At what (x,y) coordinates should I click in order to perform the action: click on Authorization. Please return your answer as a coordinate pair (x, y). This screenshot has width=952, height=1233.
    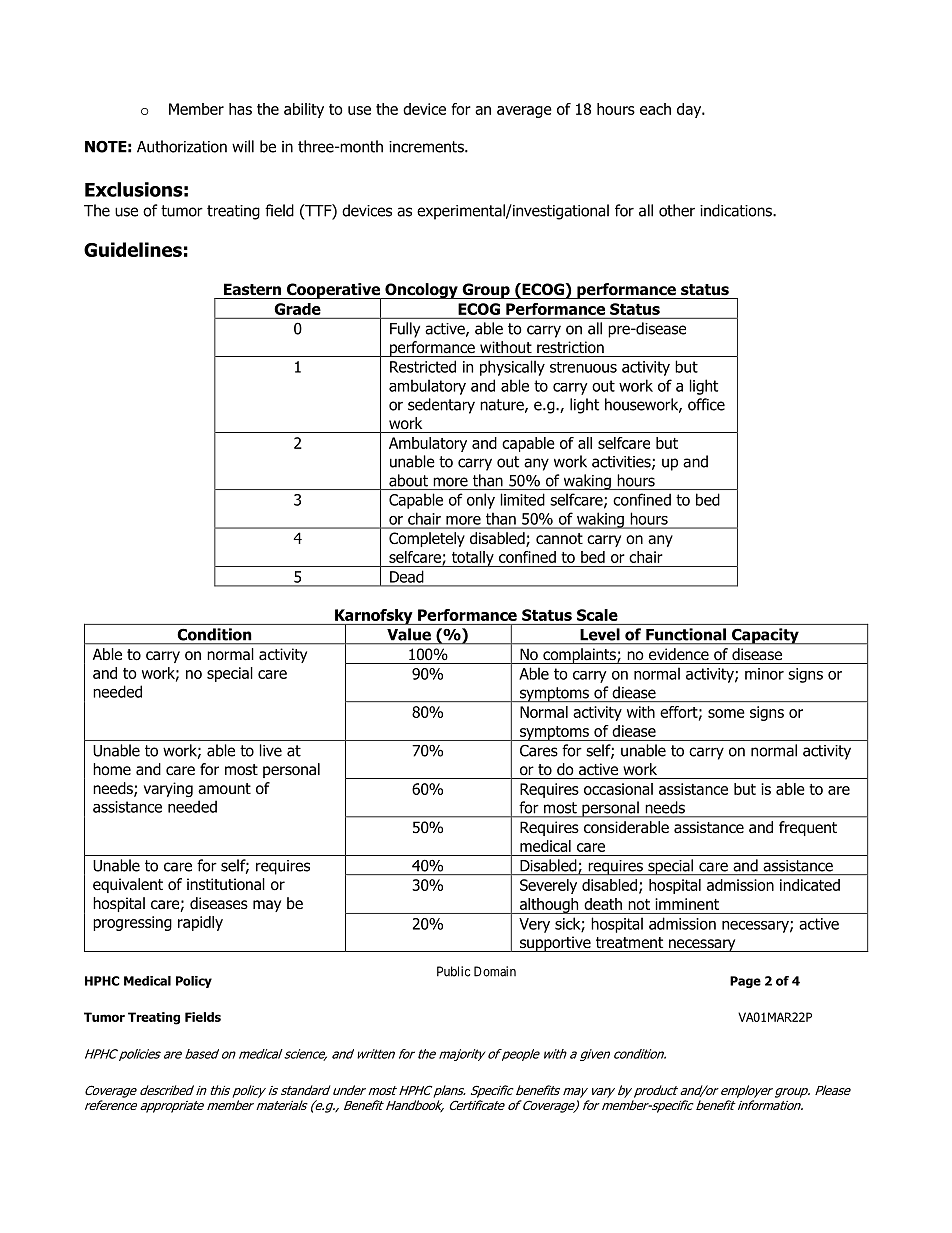
    Looking at the image, I should click on (182, 146).
